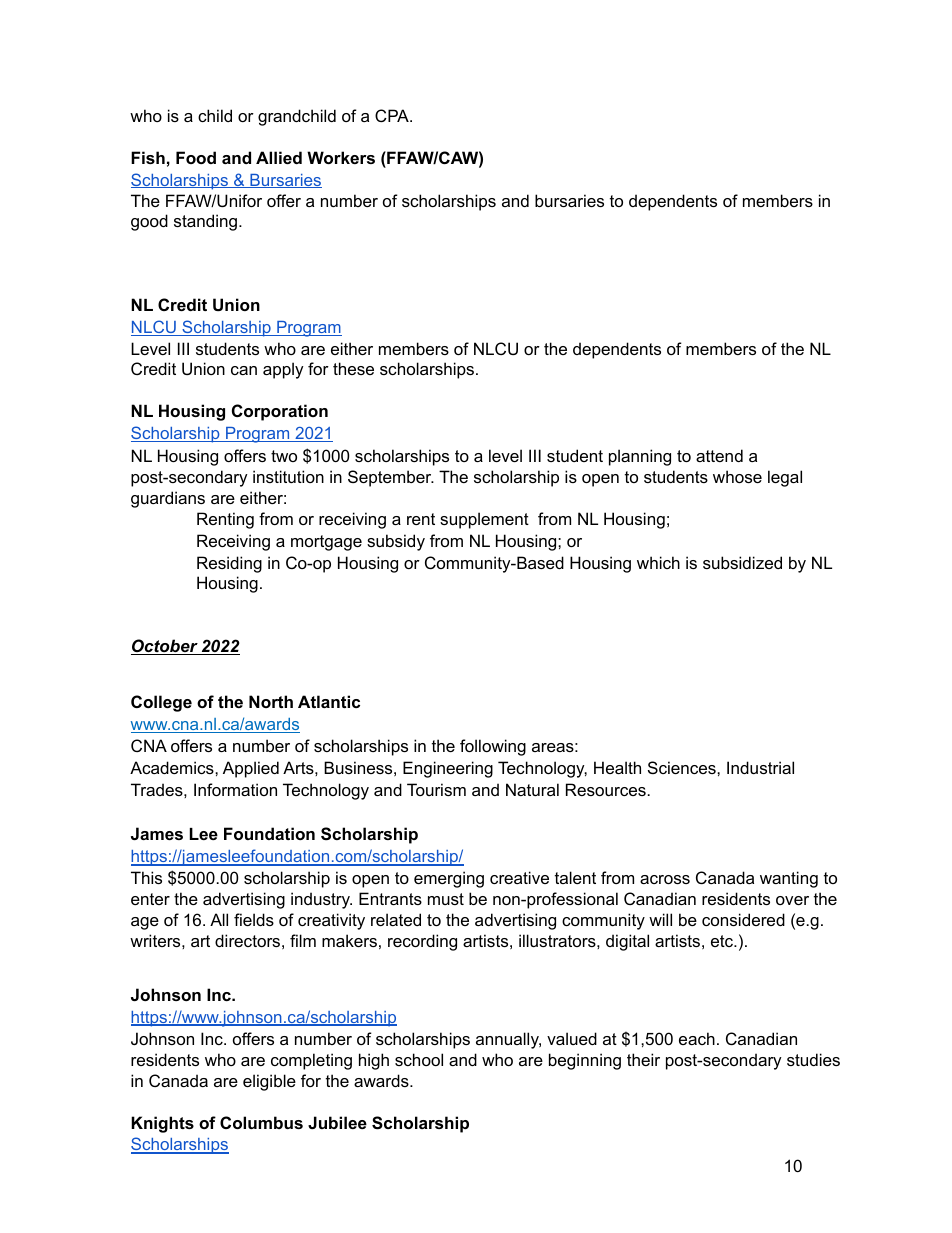 This screenshot has width=952, height=1233. I want to click on subsidized, so click(742, 562).
